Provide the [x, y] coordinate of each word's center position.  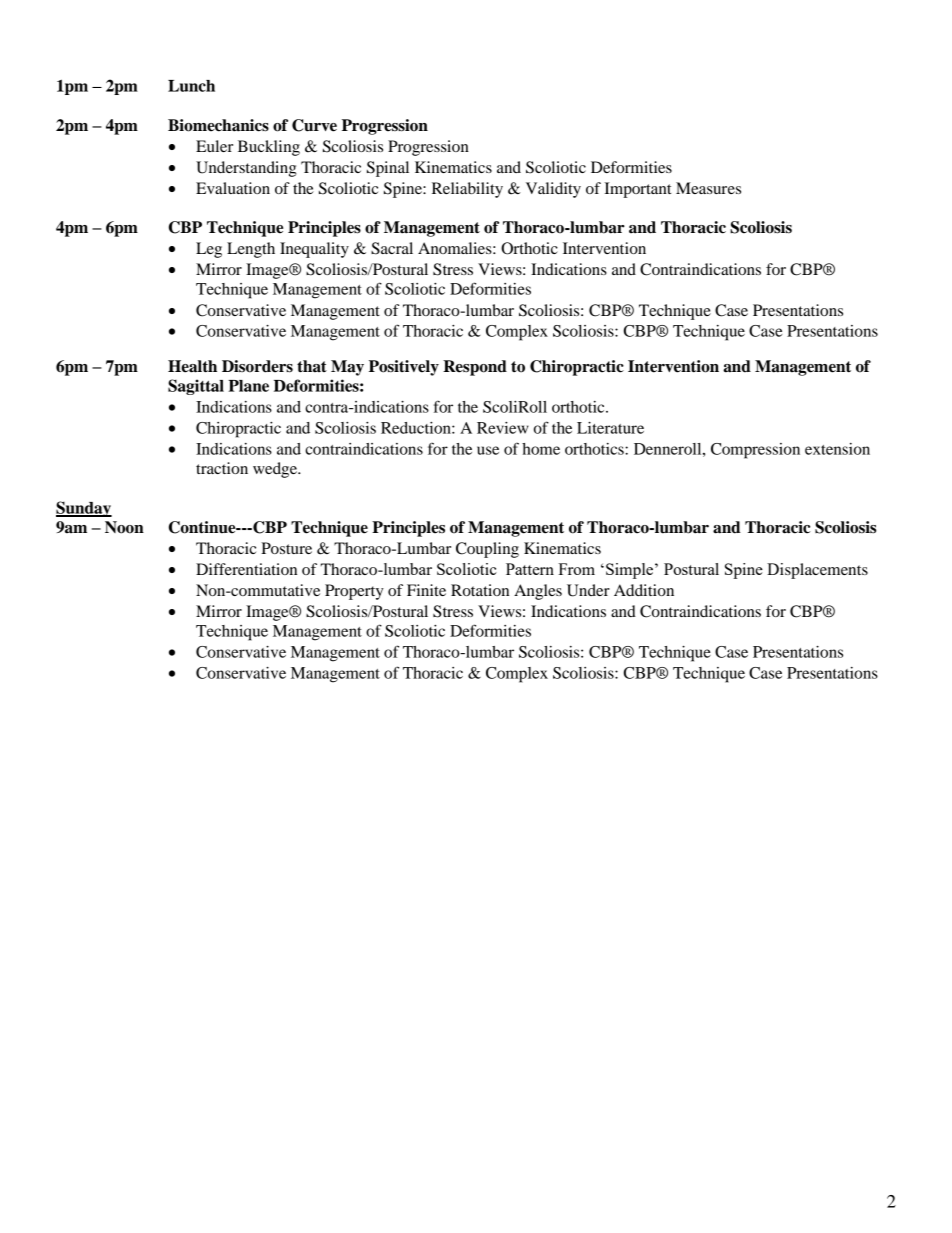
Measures [708, 188]
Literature [610, 428]
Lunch [191, 86]
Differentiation [246, 569]
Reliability [467, 190]
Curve [314, 125]
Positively [404, 368]
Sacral [392, 248]
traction [222, 468]
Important [637, 190]
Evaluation [233, 188]
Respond [475, 368]
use [488, 450]
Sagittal [196, 387]
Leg [209, 250]
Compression [755, 451]
